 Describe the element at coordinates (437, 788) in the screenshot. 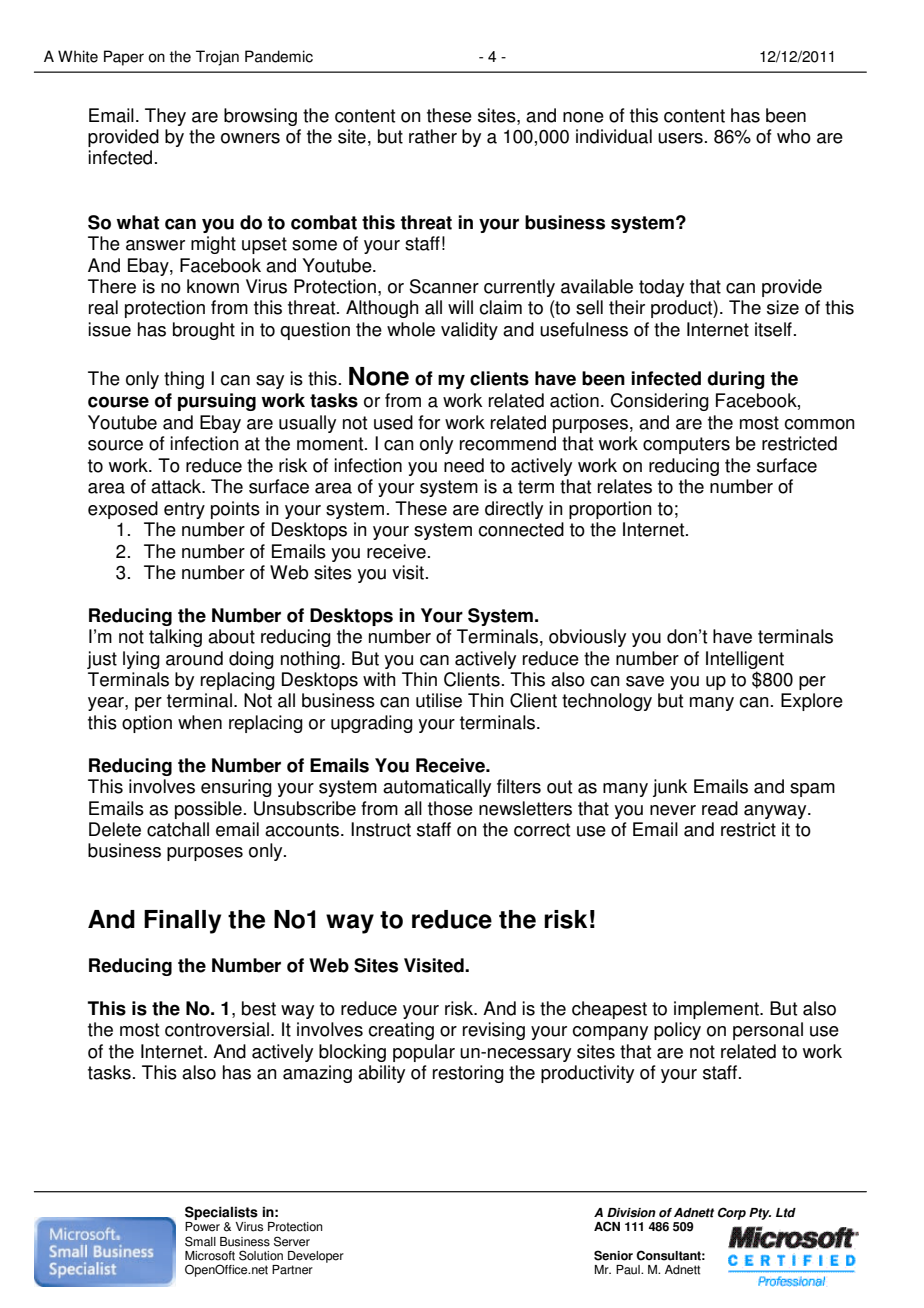

I see `automatically` at that location.
